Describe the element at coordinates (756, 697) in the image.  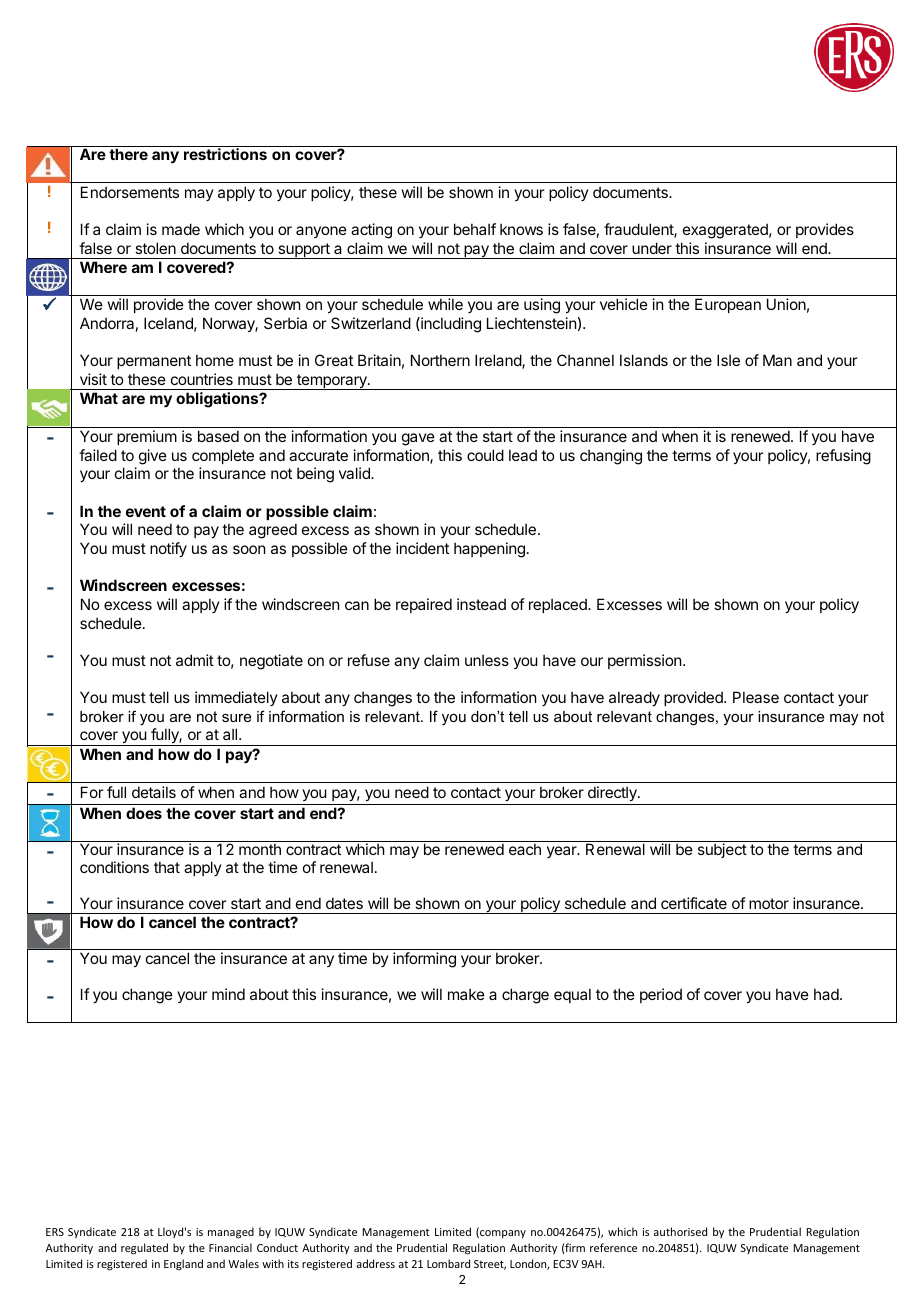
I see `Please` at that location.
